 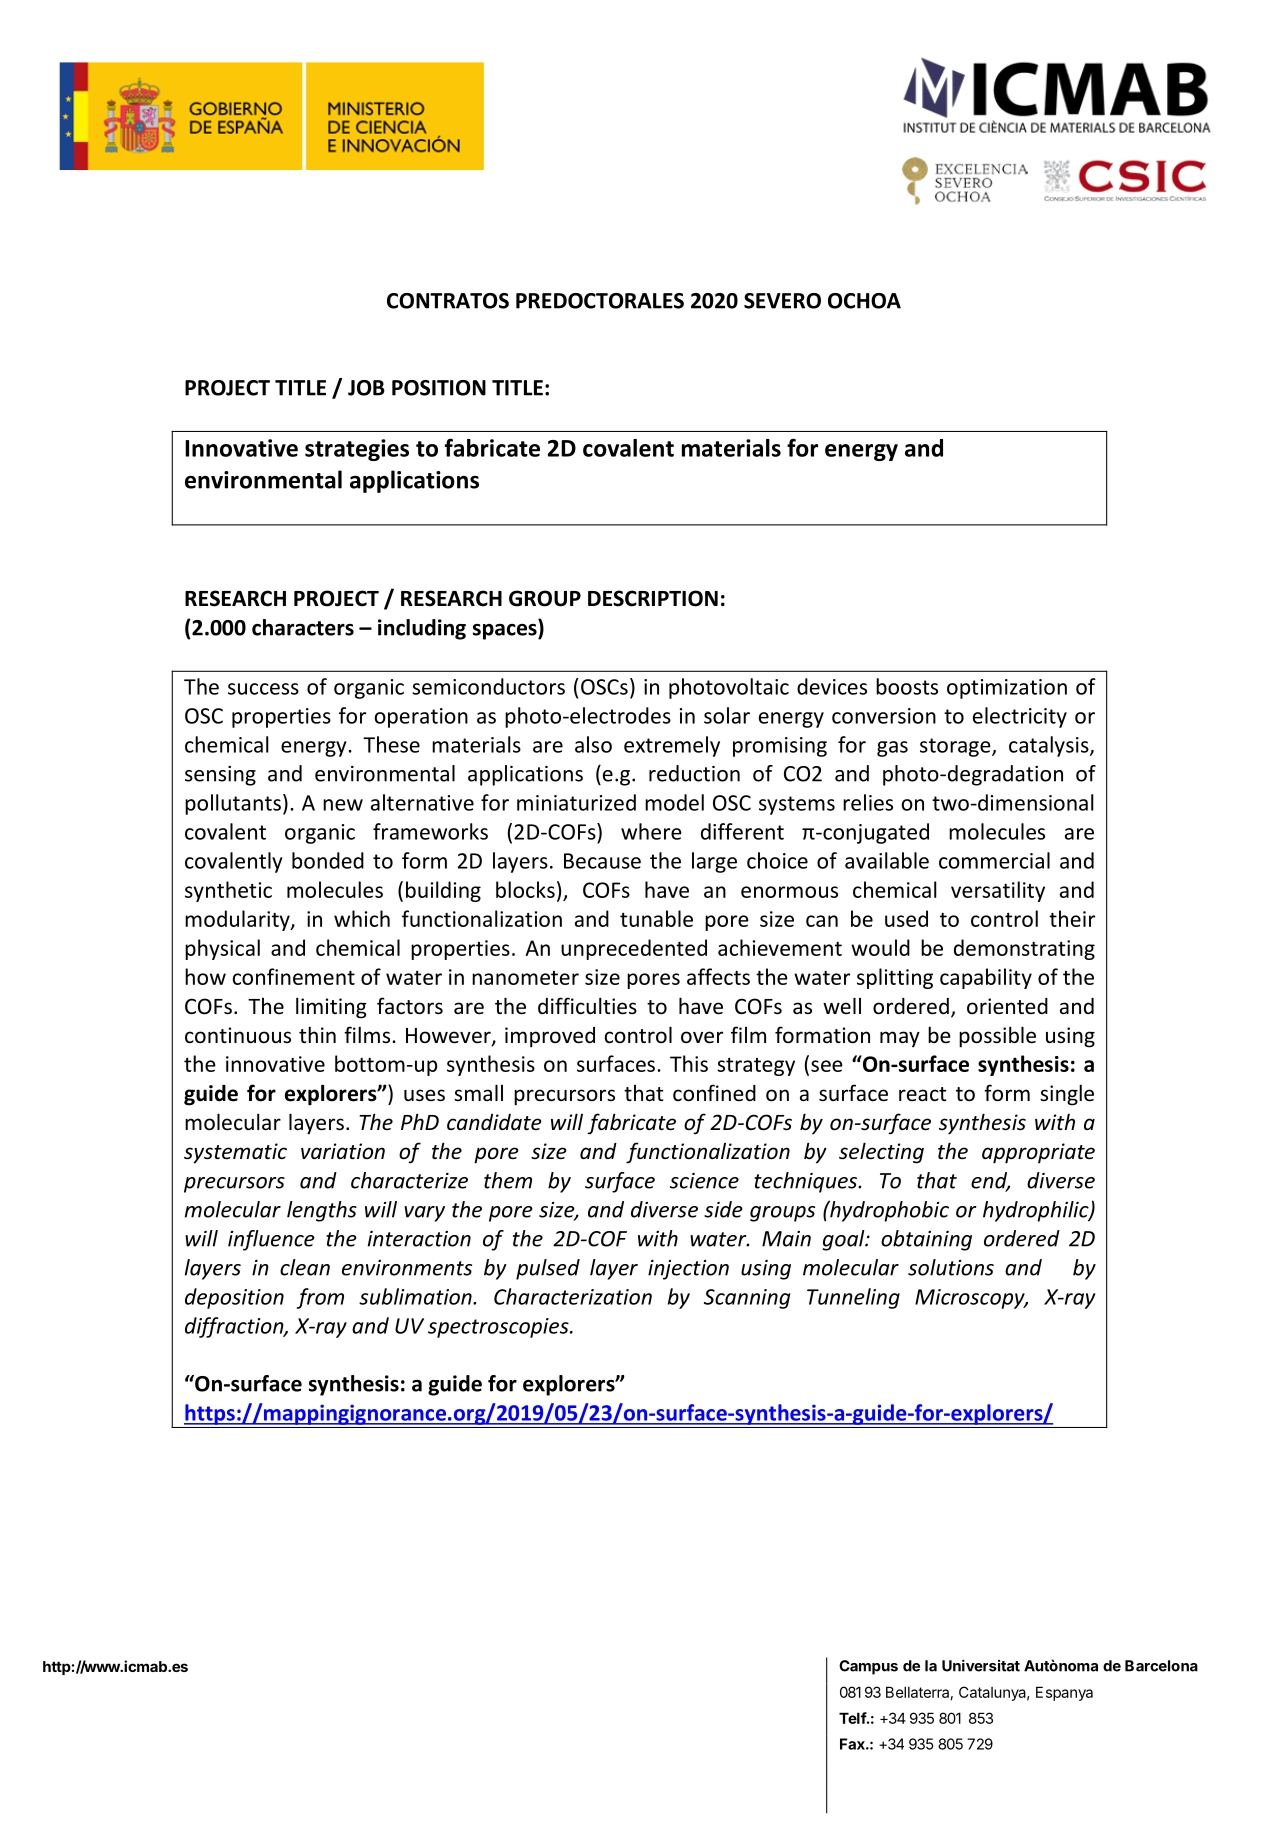 I want to click on limiting, so click(x=331, y=1008).
